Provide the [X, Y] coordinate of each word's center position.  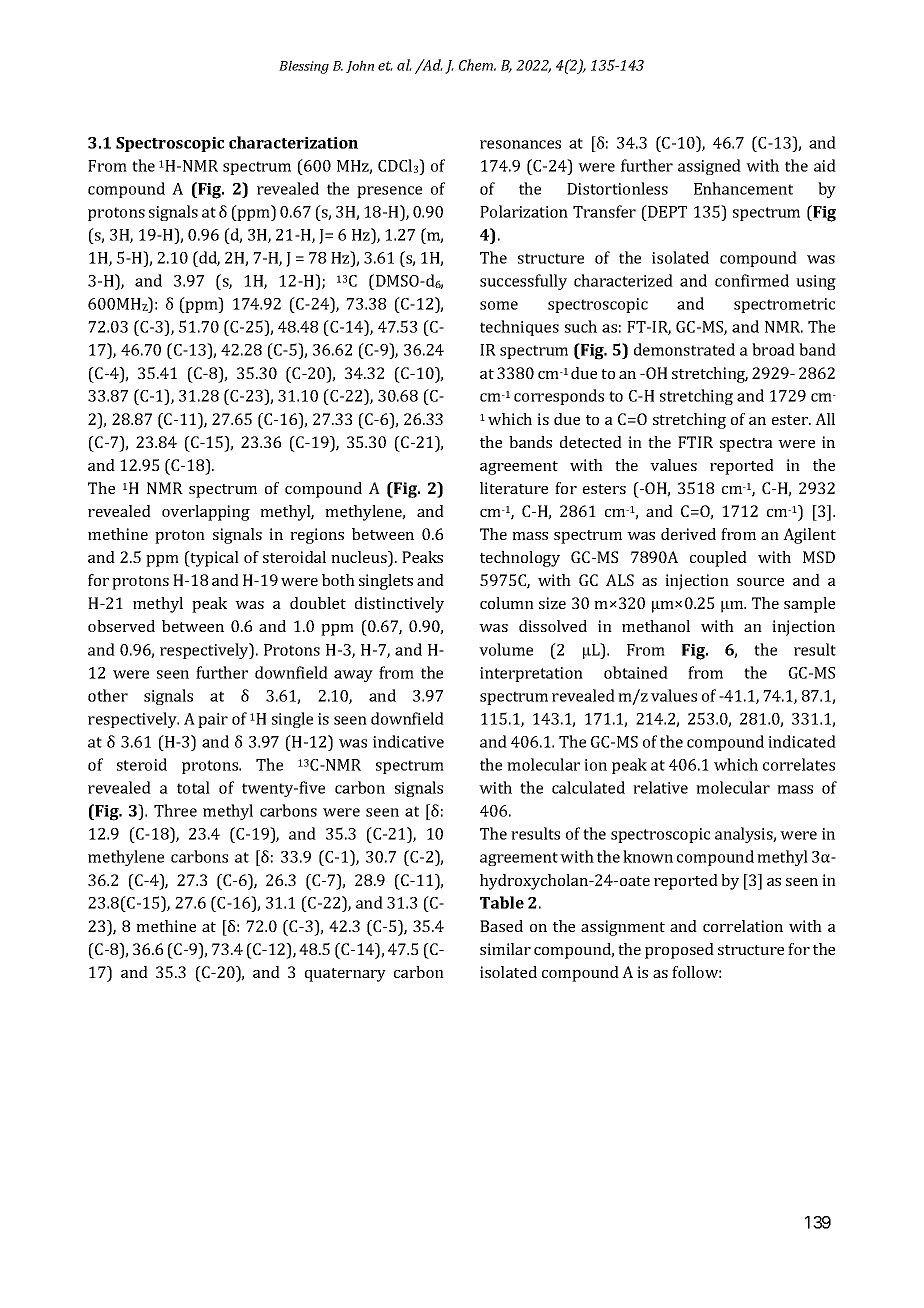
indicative [408, 741]
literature [514, 488]
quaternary [345, 975]
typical [213, 559]
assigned [709, 167]
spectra [746, 445]
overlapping [206, 513]
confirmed [752, 280]
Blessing [304, 67]
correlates [799, 764]
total [193, 787]
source [760, 582]
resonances [520, 144]
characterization [293, 142]
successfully [523, 282]
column [507, 603]
